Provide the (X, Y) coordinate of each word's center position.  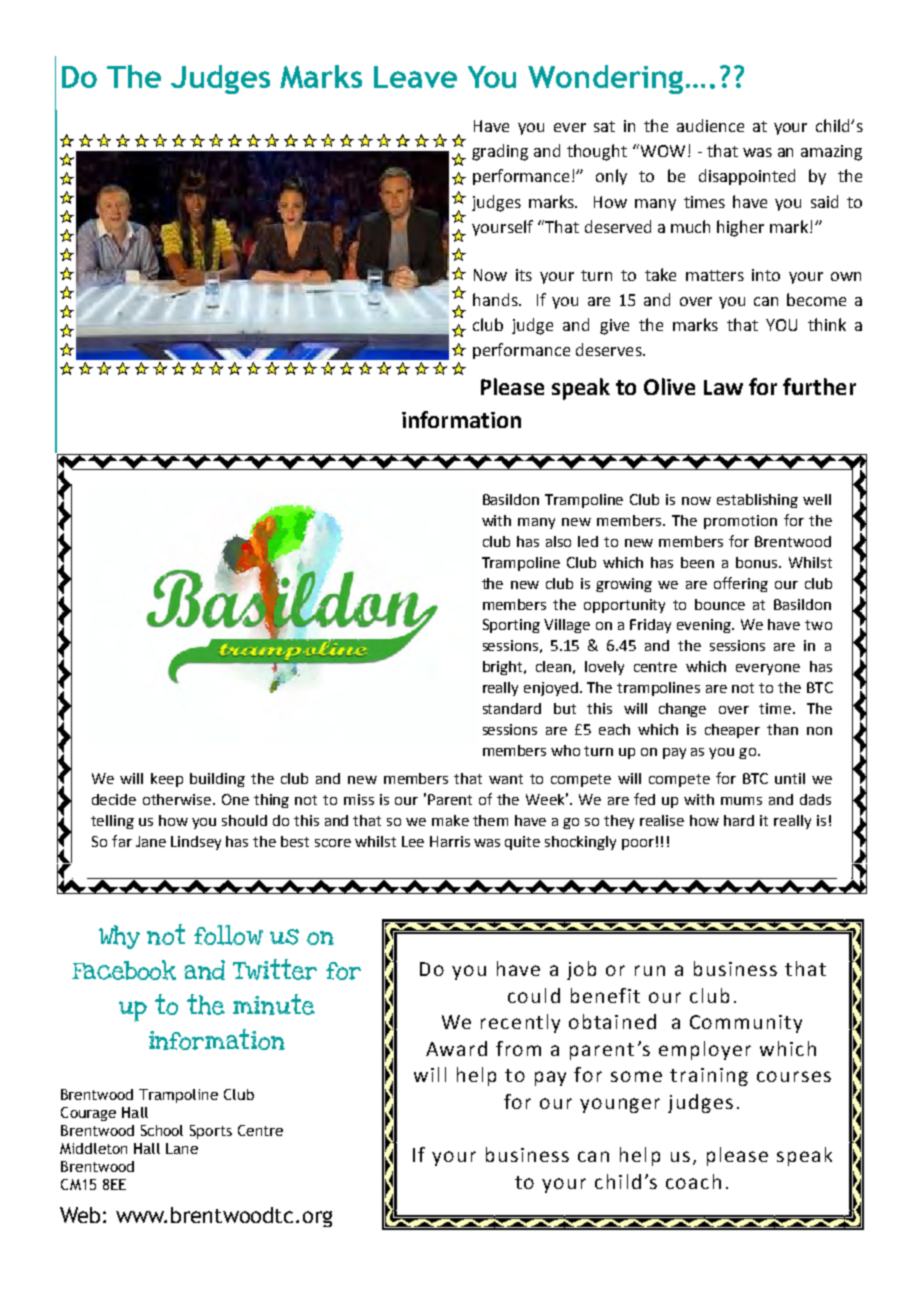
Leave (415, 77)
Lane (182, 1148)
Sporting (511, 626)
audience (710, 125)
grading (500, 152)
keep (167, 780)
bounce (720, 604)
